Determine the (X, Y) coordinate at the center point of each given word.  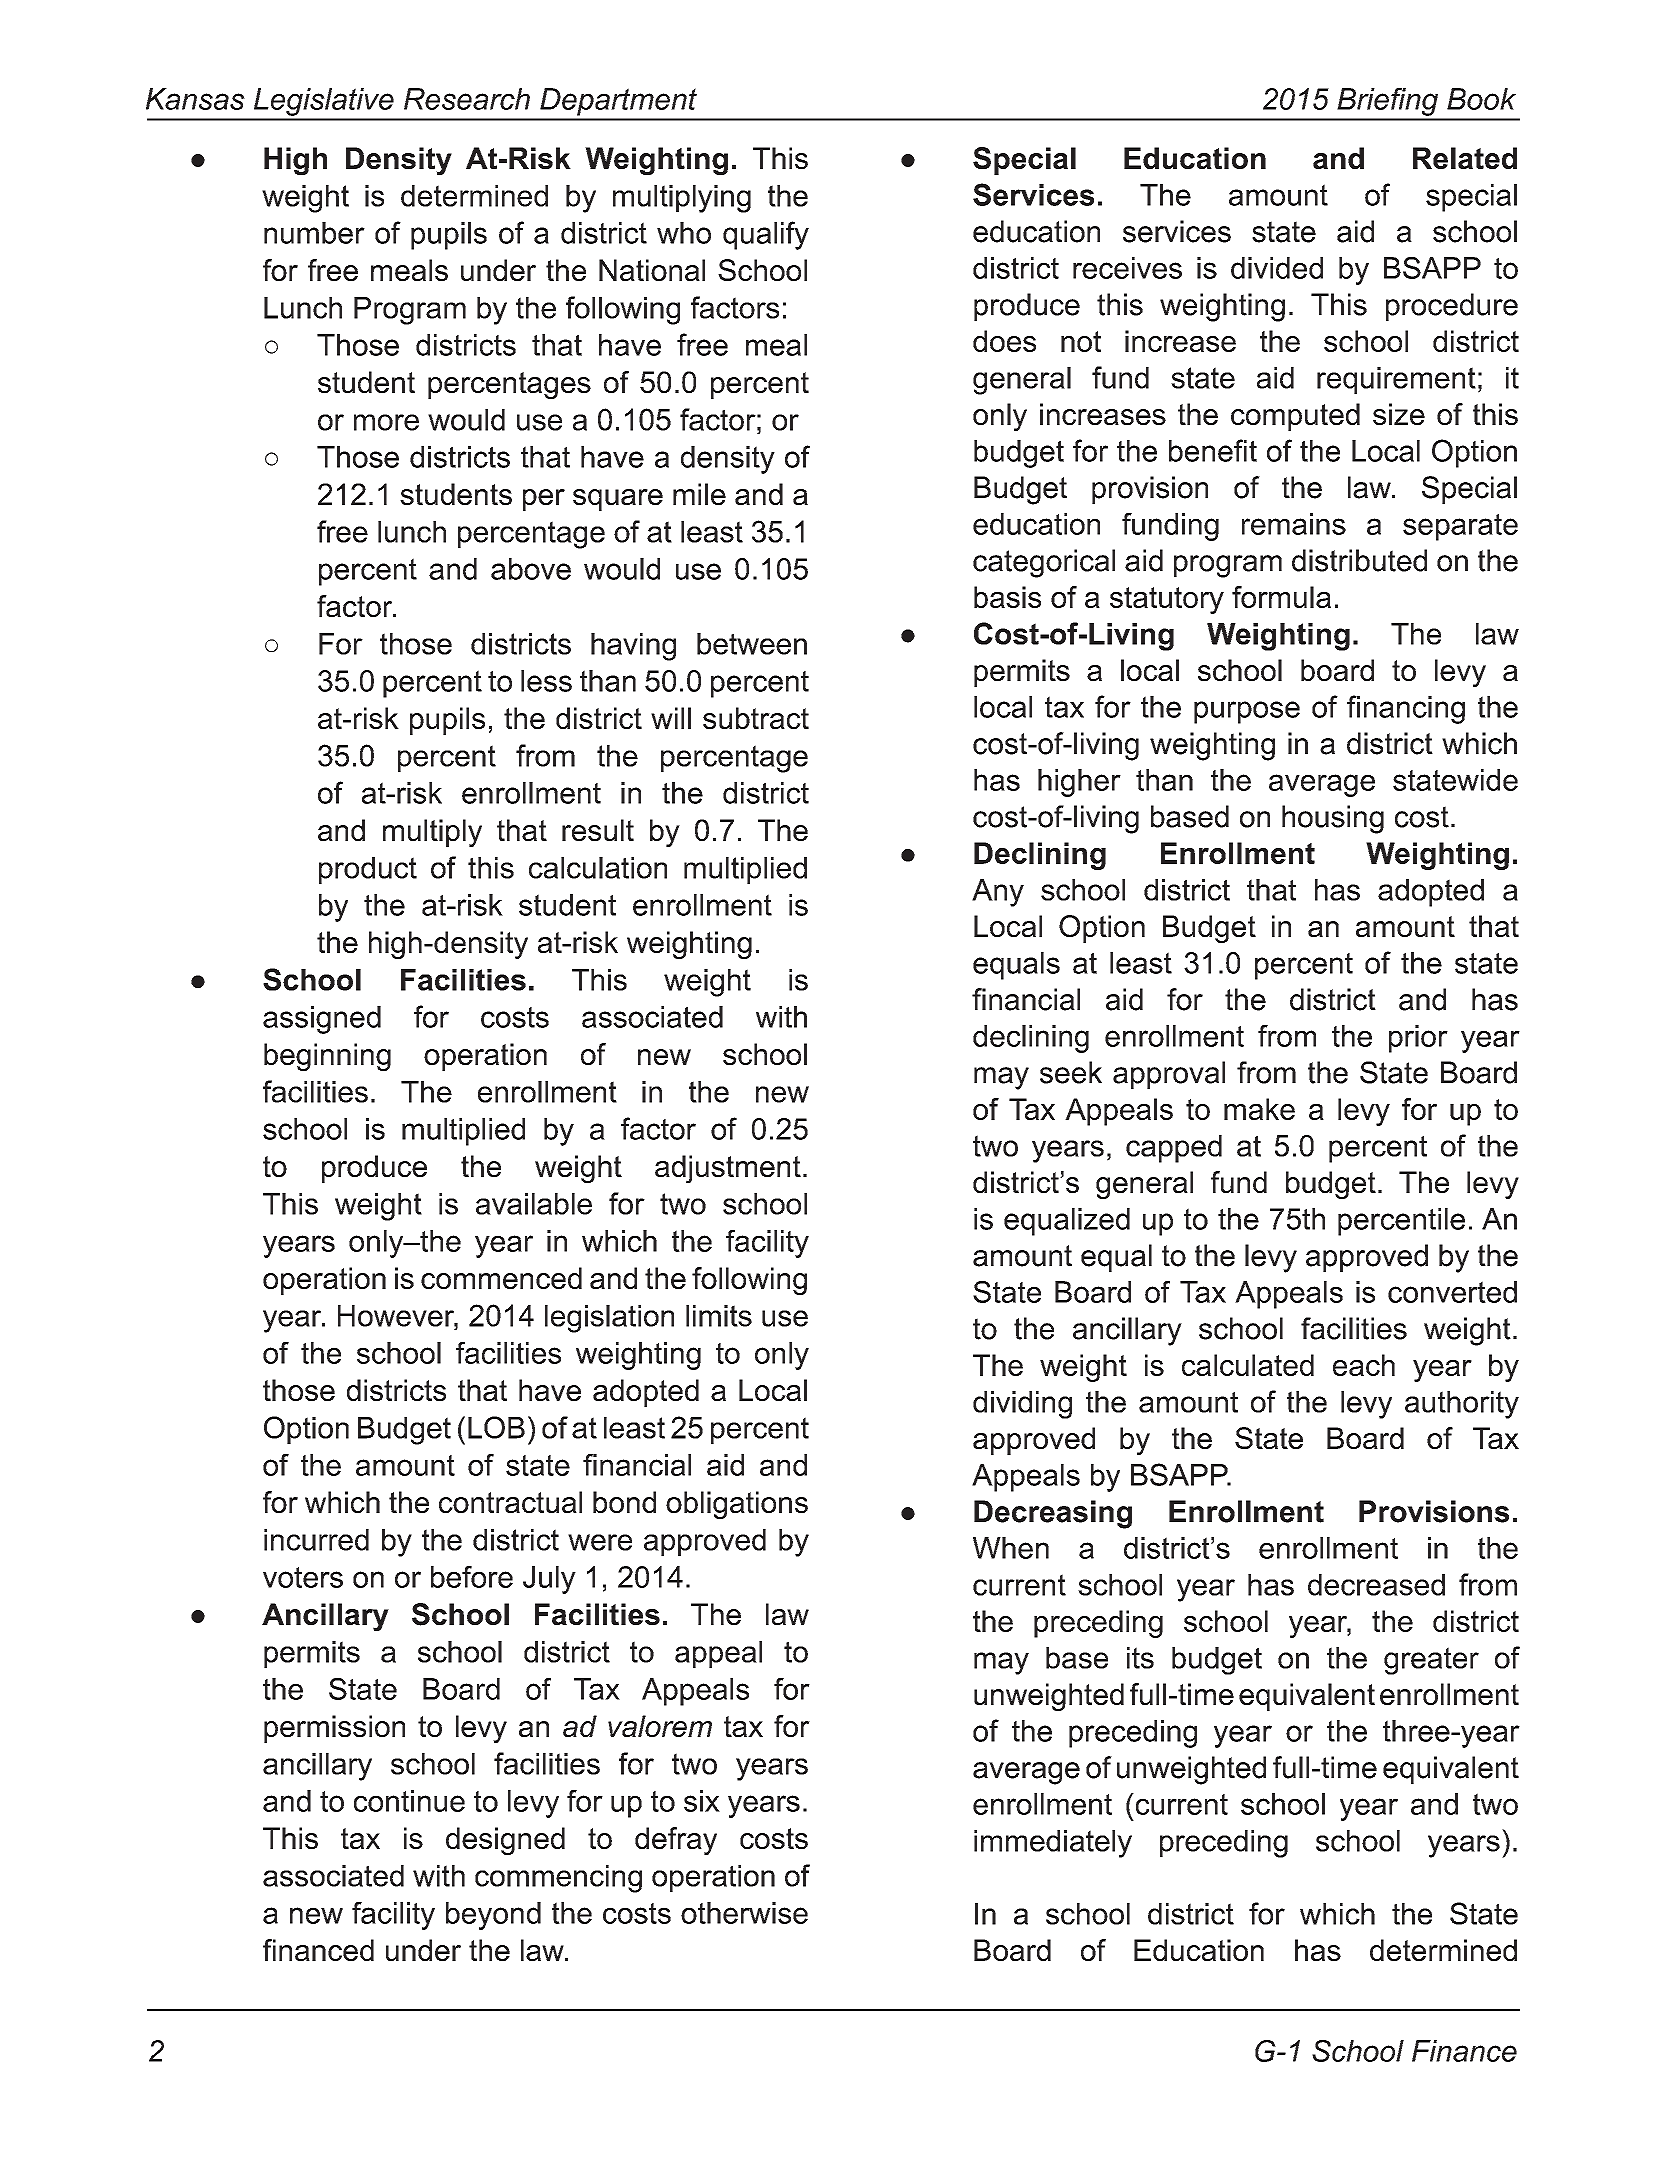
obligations (737, 1505)
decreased (1376, 1585)
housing (1333, 819)
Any (998, 893)
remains (1294, 524)
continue (409, 1801)
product (368, 870)
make (1259, 1109)
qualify (766, 235)
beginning (327, 1057)
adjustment (728, 1169)
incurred (316, 1540)
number (314, 233)
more (386, 422)
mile (699, 494)
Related (1465, 158)
